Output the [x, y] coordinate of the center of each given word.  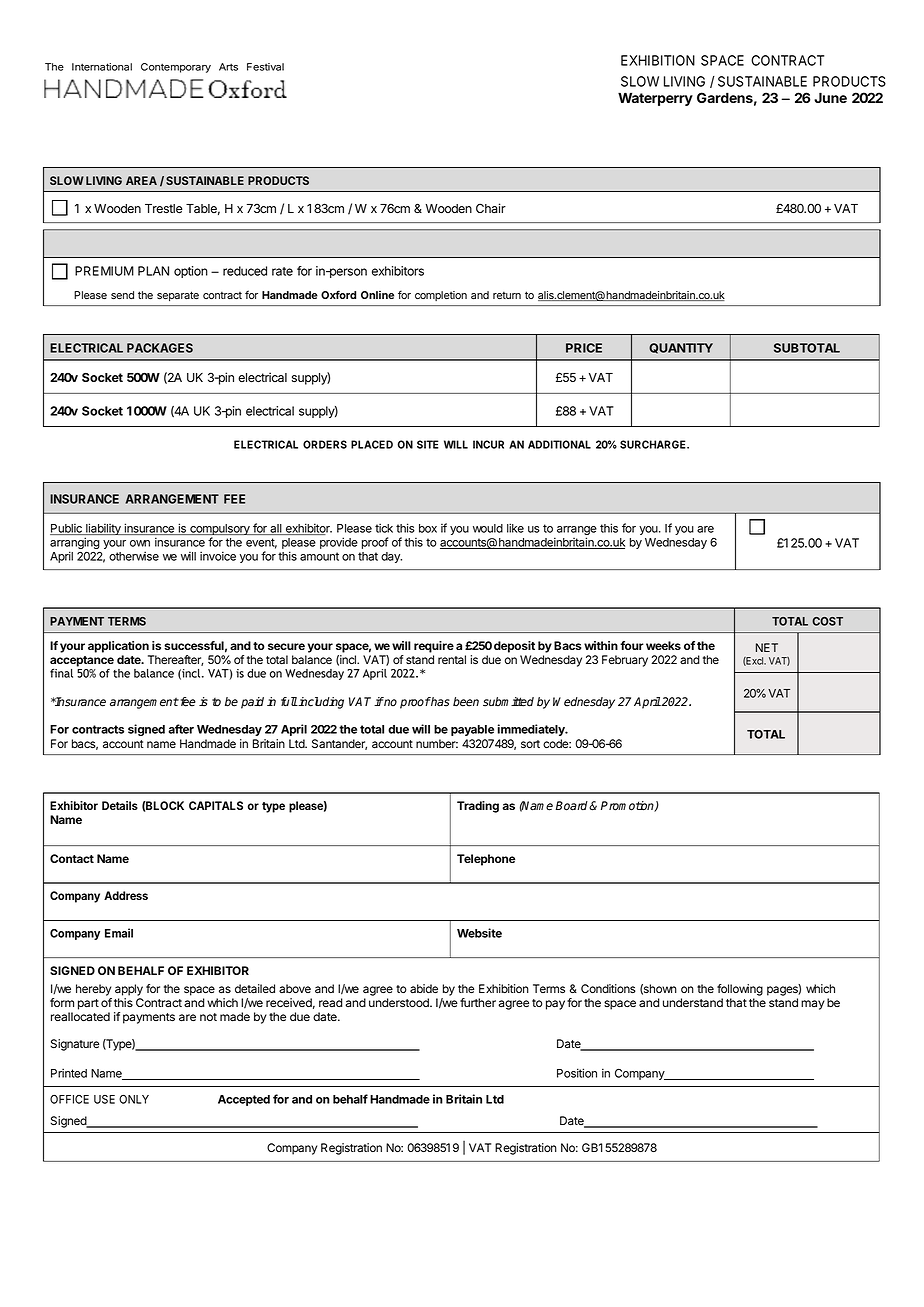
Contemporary [176, 68]
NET [767, 647]
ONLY [134, 1099]
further [478, 1002]
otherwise [134, 556]
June [830, 97]
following [740, 990]
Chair [491, 208]
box [428, 528]
